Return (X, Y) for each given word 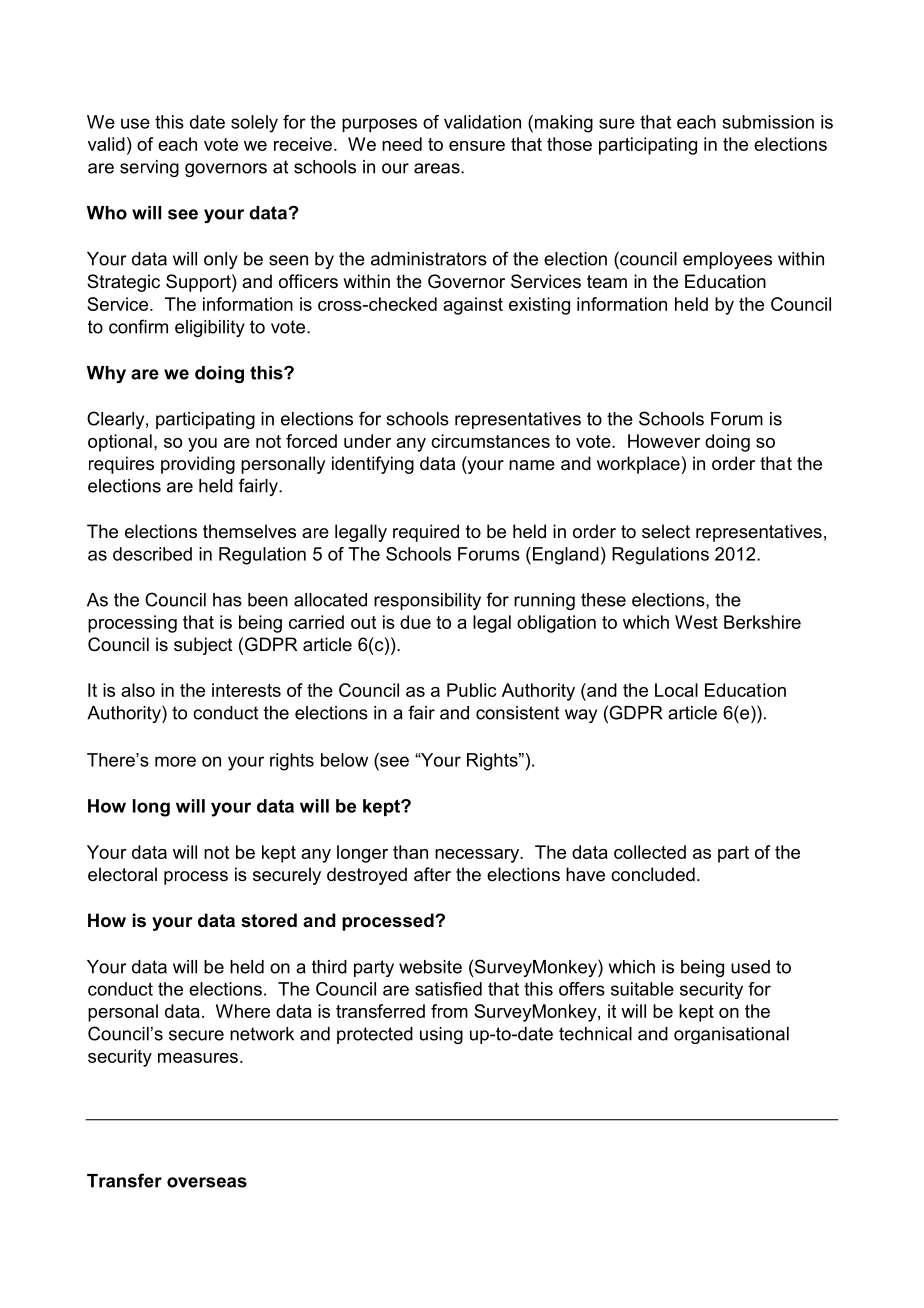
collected (650, 852)
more (175, 761)
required (426, 533)
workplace (638, 465)
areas (438, 168)
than (410, 852)
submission (768, 122)
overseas (207, 1182)
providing (198, 465)
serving (149, 168)
